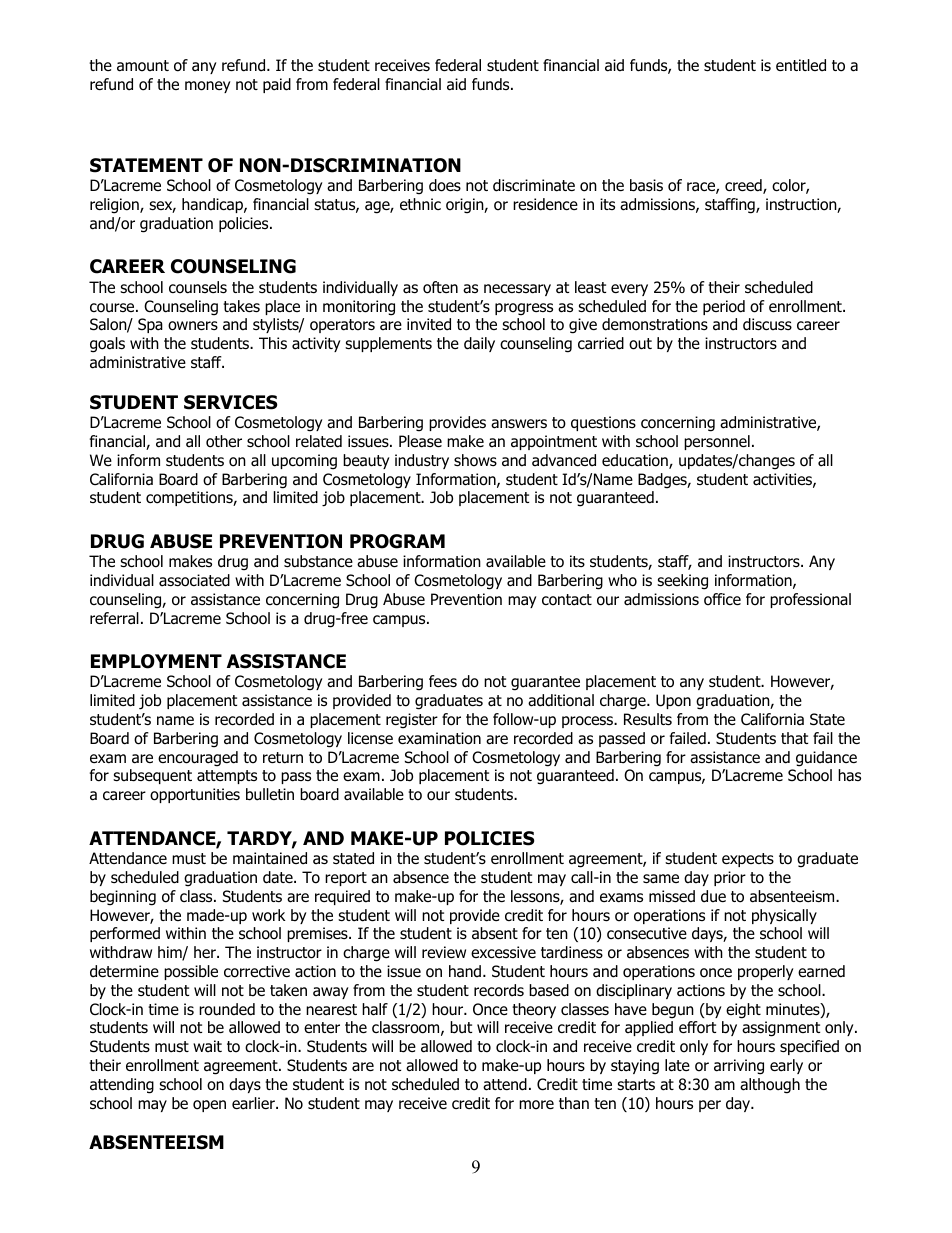 This screenshot has height=1233, width=952. What do you see at coordinates (722, 599) in the screenshot?
I see `office` at bounding box center [722, 599].
